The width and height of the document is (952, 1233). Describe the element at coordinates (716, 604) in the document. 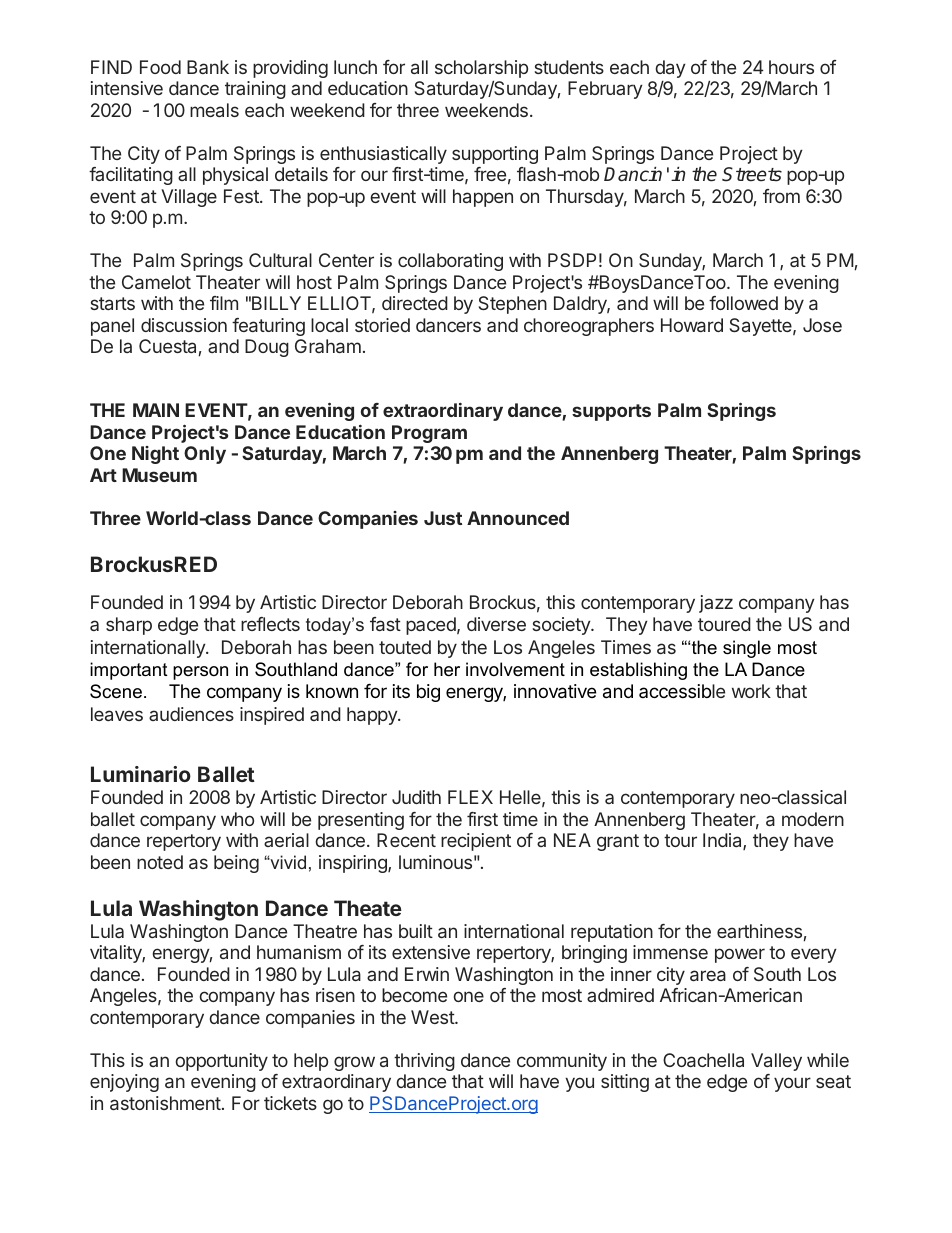

I see `jazz` at that location.
